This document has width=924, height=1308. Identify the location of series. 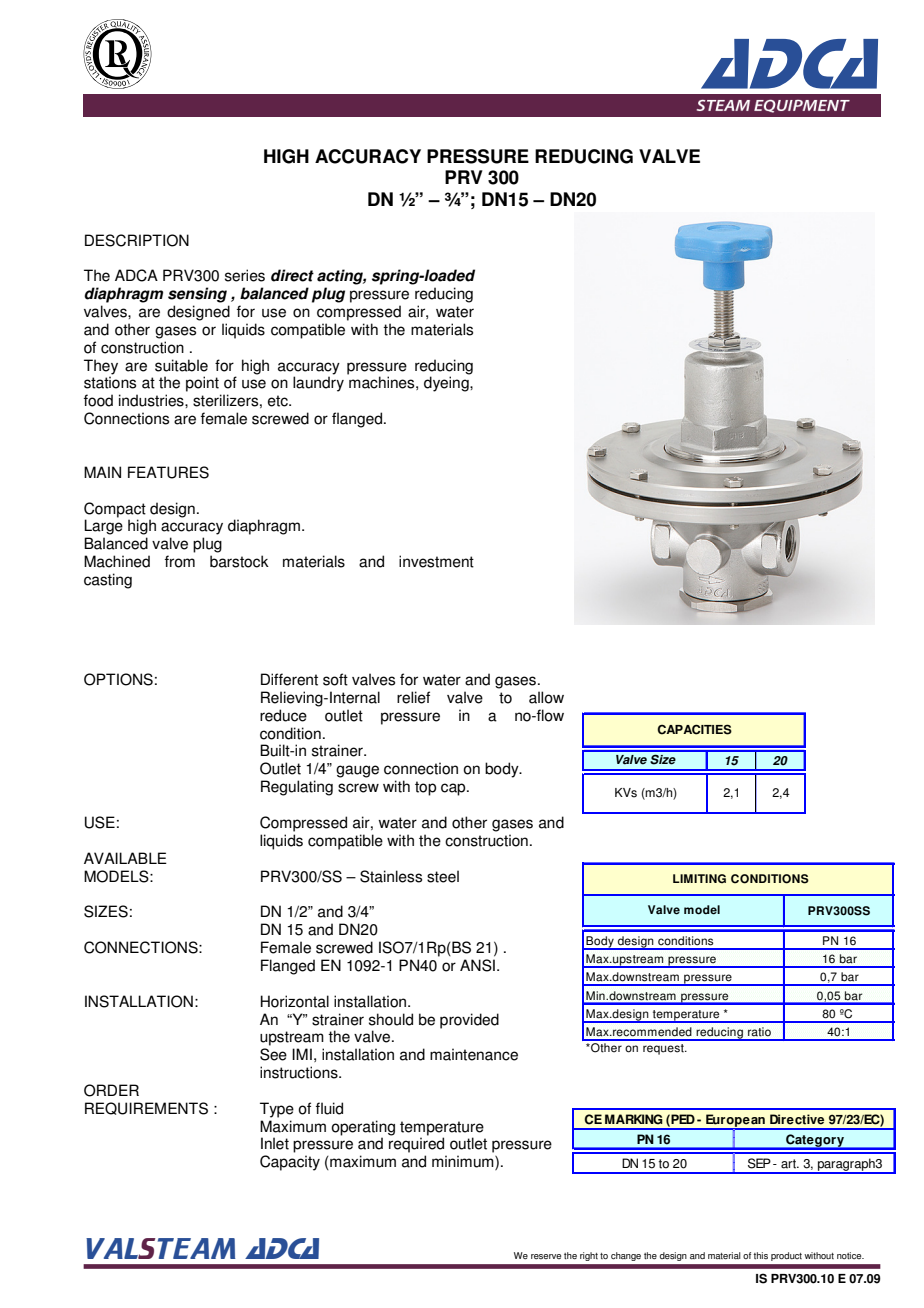
(245, 275).
